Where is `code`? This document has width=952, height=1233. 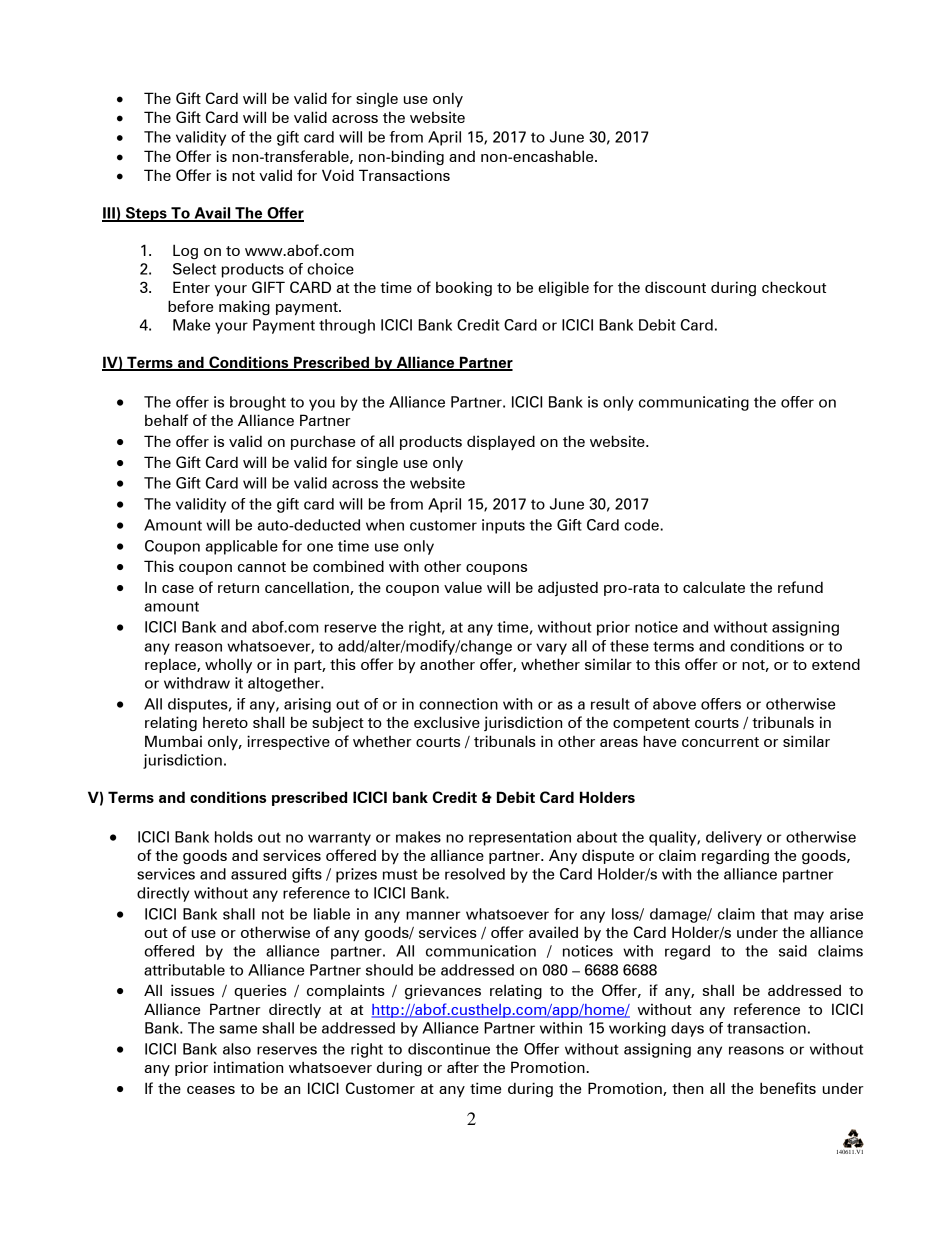 code is located at coordinates (642, 525).
